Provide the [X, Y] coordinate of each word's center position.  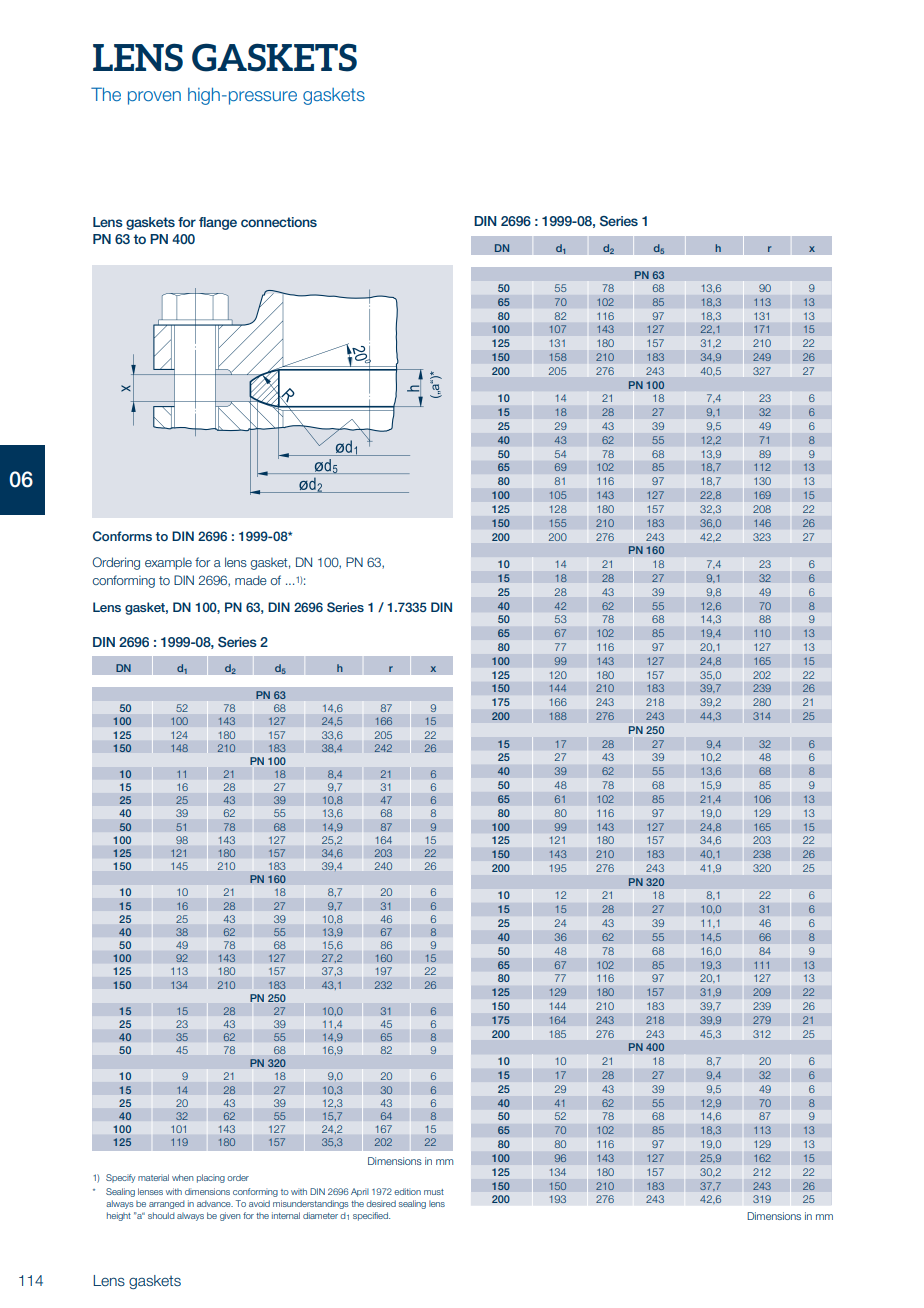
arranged [167, 1204]
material [153, 1177]
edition [407, 1191]
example [168, 564]
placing [211, 1178]
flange [218, 223]
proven [154, 98]
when [183, 1177]
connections [279, 222]
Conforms [122, 536]
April [360, 1192]
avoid [259, 1203]
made [251, 580]
